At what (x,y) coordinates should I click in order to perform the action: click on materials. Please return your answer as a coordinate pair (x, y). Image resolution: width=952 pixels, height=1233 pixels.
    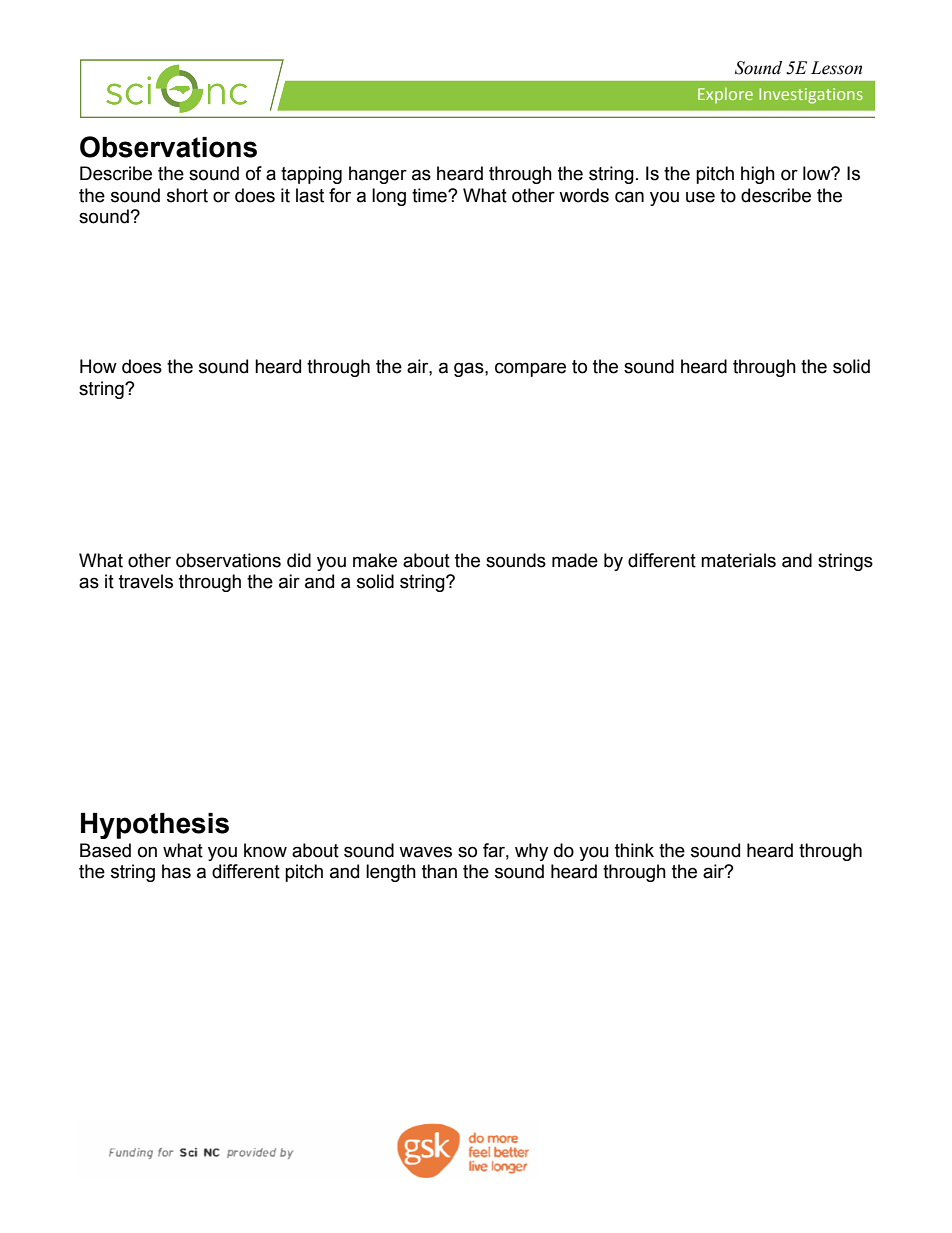
    Looking at the image, I should click on (738, 560).
